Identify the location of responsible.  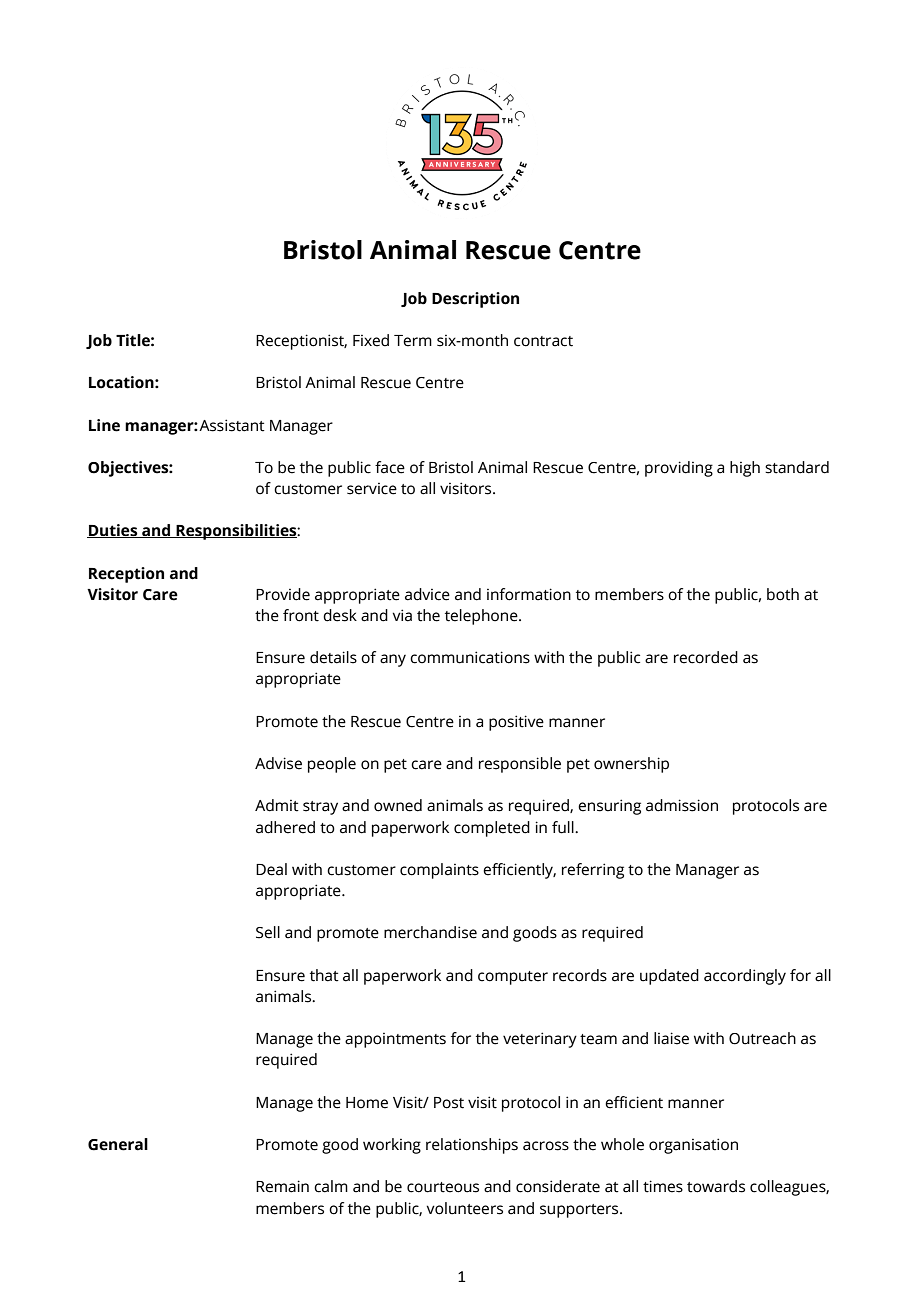
(520, 765).
